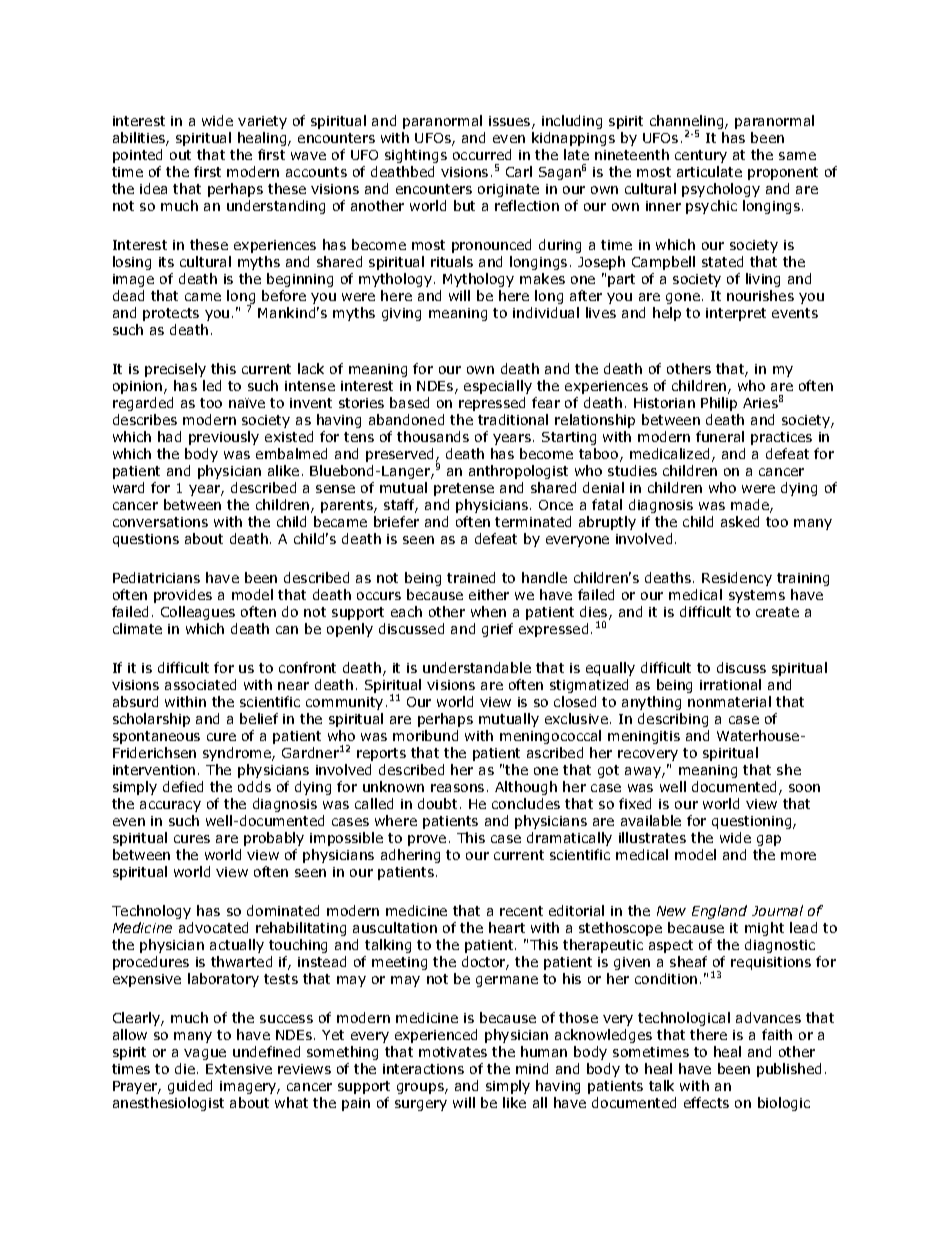  What do you see at coordinates (757, 596) in the screenshot?
I see `systems` at bounding box center [757, 596].
